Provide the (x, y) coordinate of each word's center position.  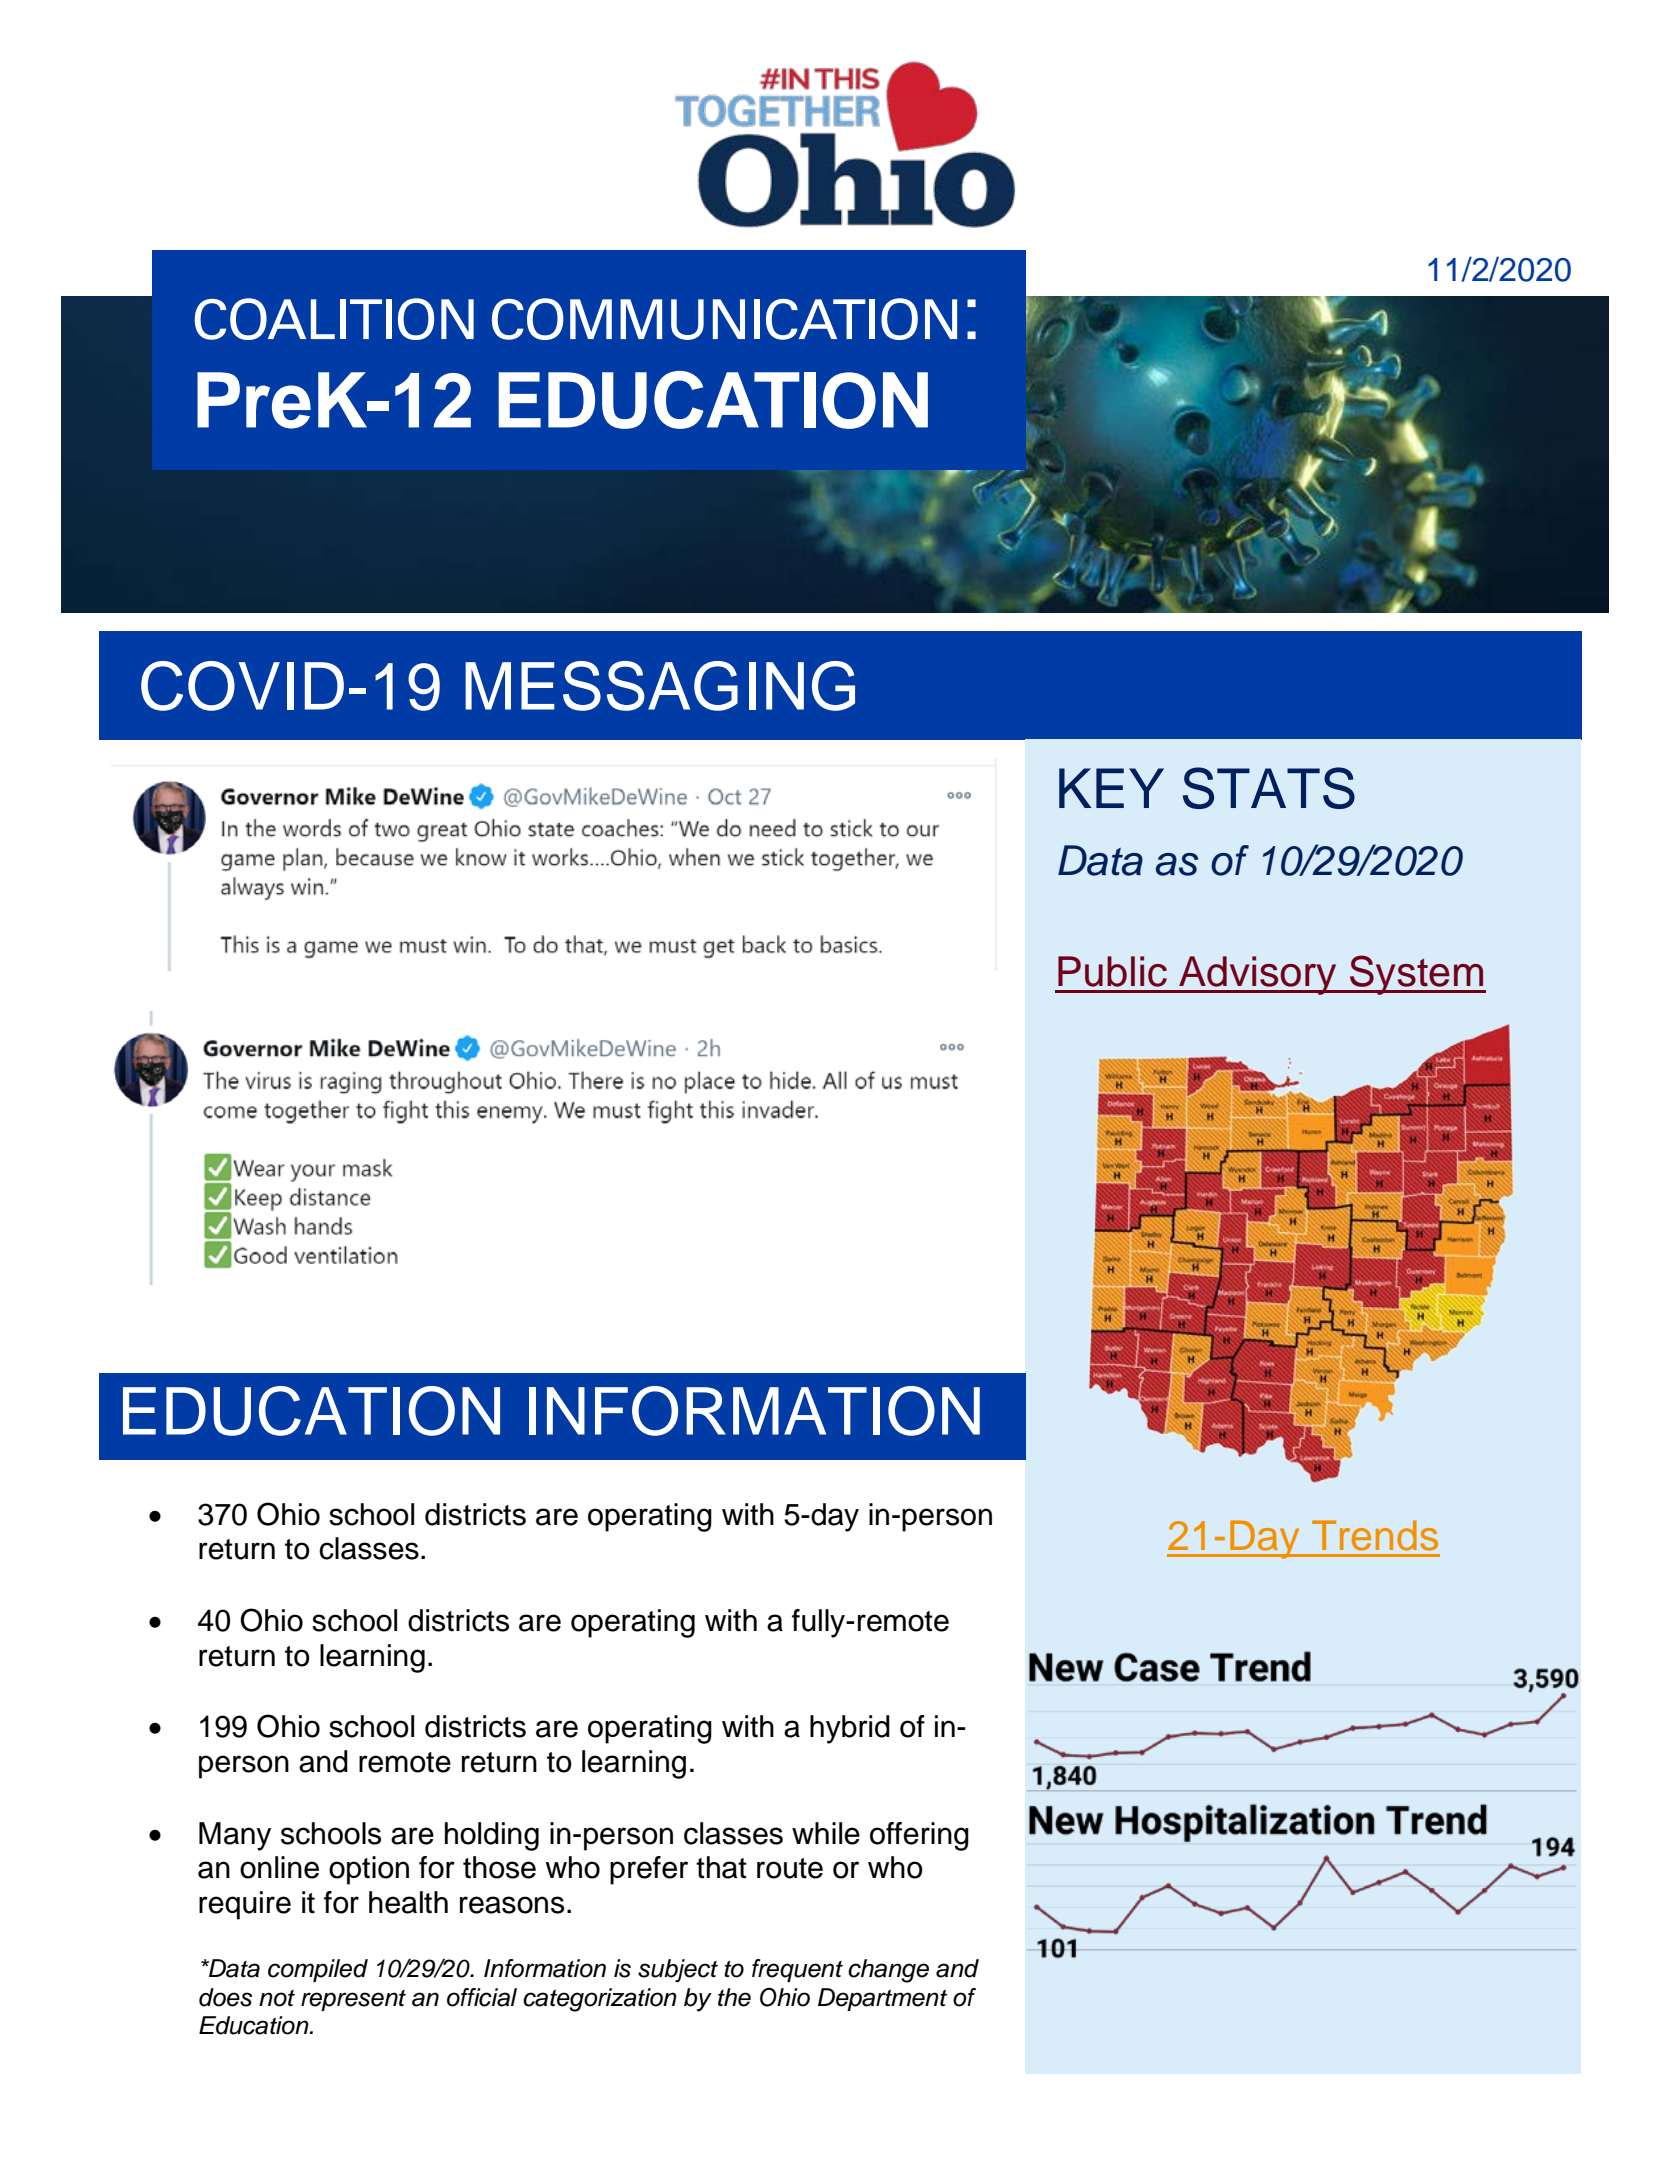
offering (919, 1836)
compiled (318, 1970)
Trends (1375, 1535)
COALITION (334, 319)
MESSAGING (660, 686)
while (826, 1833)
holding (492, 1836)
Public (1112, 971)
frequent (797, 1970)
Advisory (1258, 975)
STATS (1269, 788)
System (1417, 975)
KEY (1111, 788)
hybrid (850, 1729)
